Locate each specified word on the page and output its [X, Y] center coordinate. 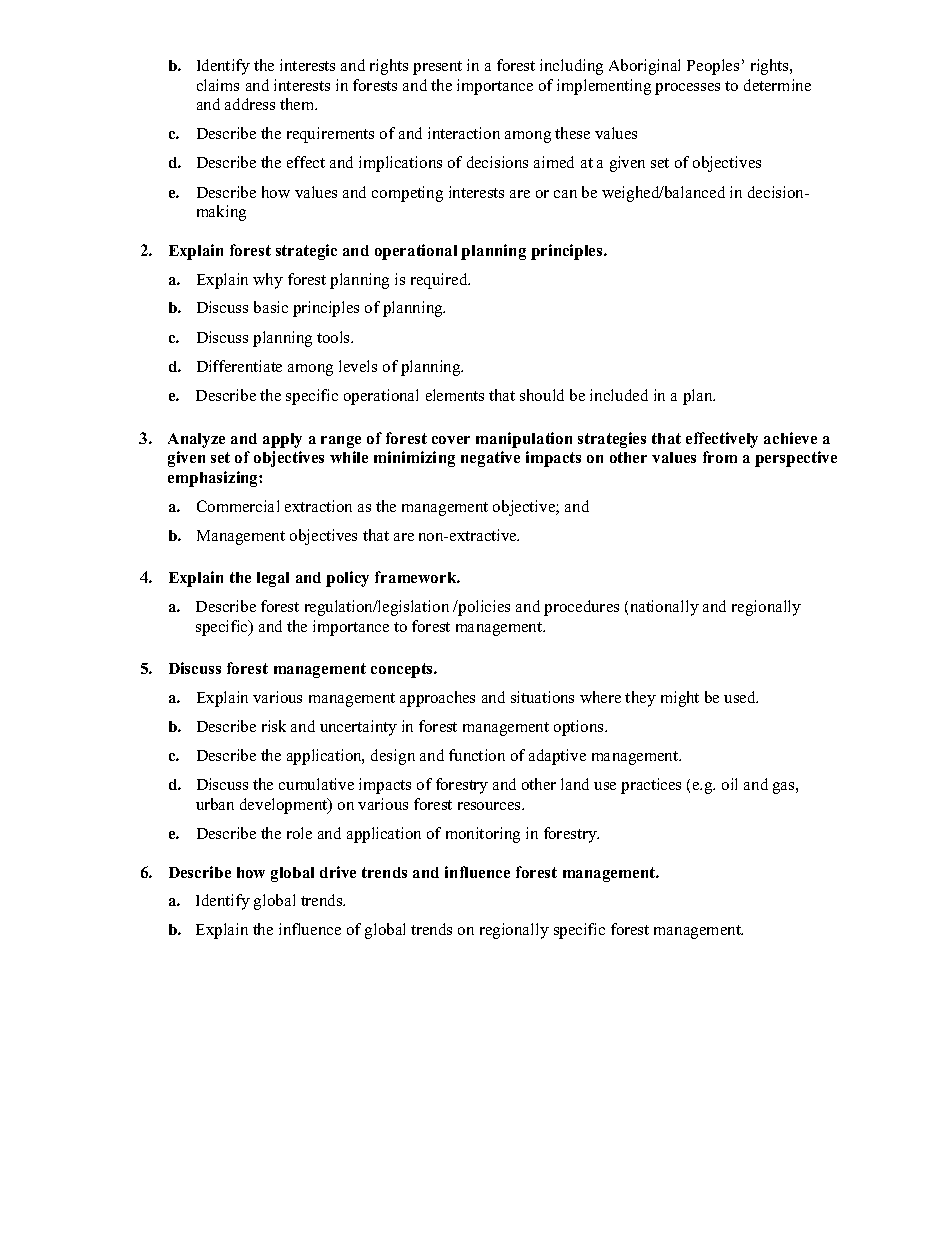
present [437, 68]
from [720, 457]
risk [274, 726]
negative [490, 459]
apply [282, 440]
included [619, 395]
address [250, 104]
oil [729, 784]
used [741, 697]
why [268, 281]
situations [542, 697]
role [299, 833]
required [440, 281]
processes [687, 89]
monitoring [483, 835]
